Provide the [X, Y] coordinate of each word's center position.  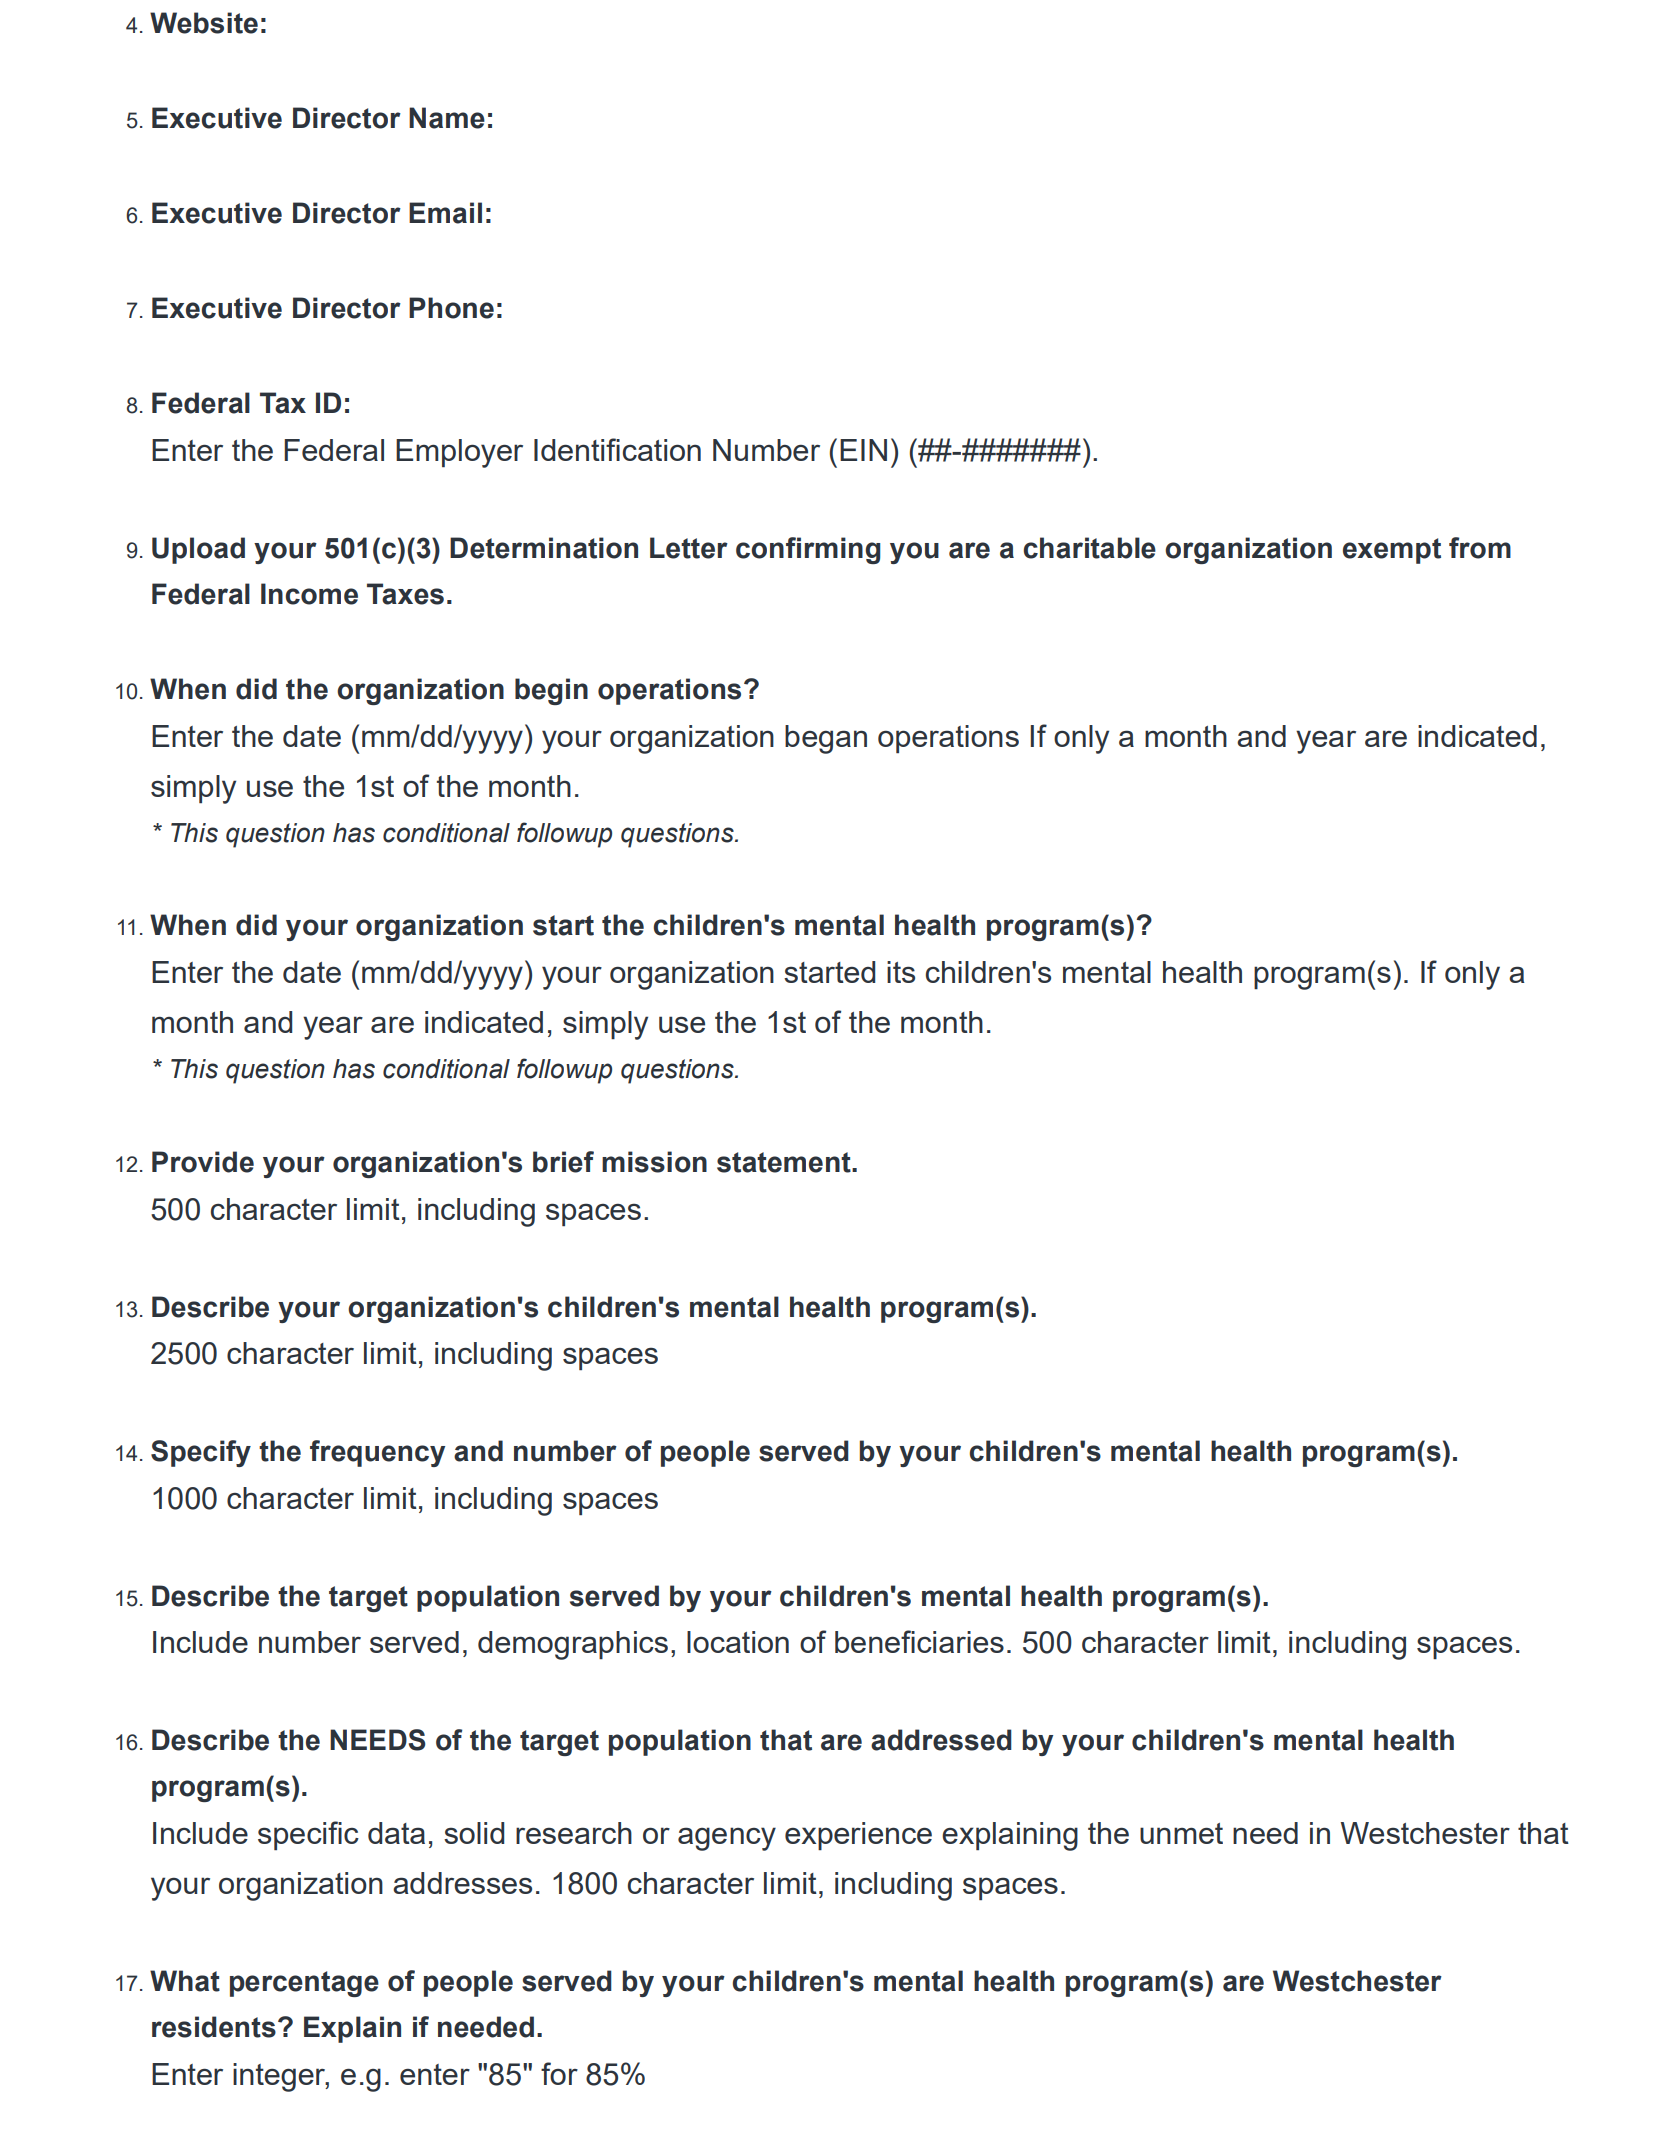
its [901, 972]
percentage [304, 1984]
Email [445, 213]
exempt [1392, 551]
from [1480, 548]
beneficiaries [919, 1641]
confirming [808, 550]
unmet [1181, 1833]
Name [447, 118]
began [826, 739]
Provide [203, 1162]
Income [309, 594]
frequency [377, 1453]
